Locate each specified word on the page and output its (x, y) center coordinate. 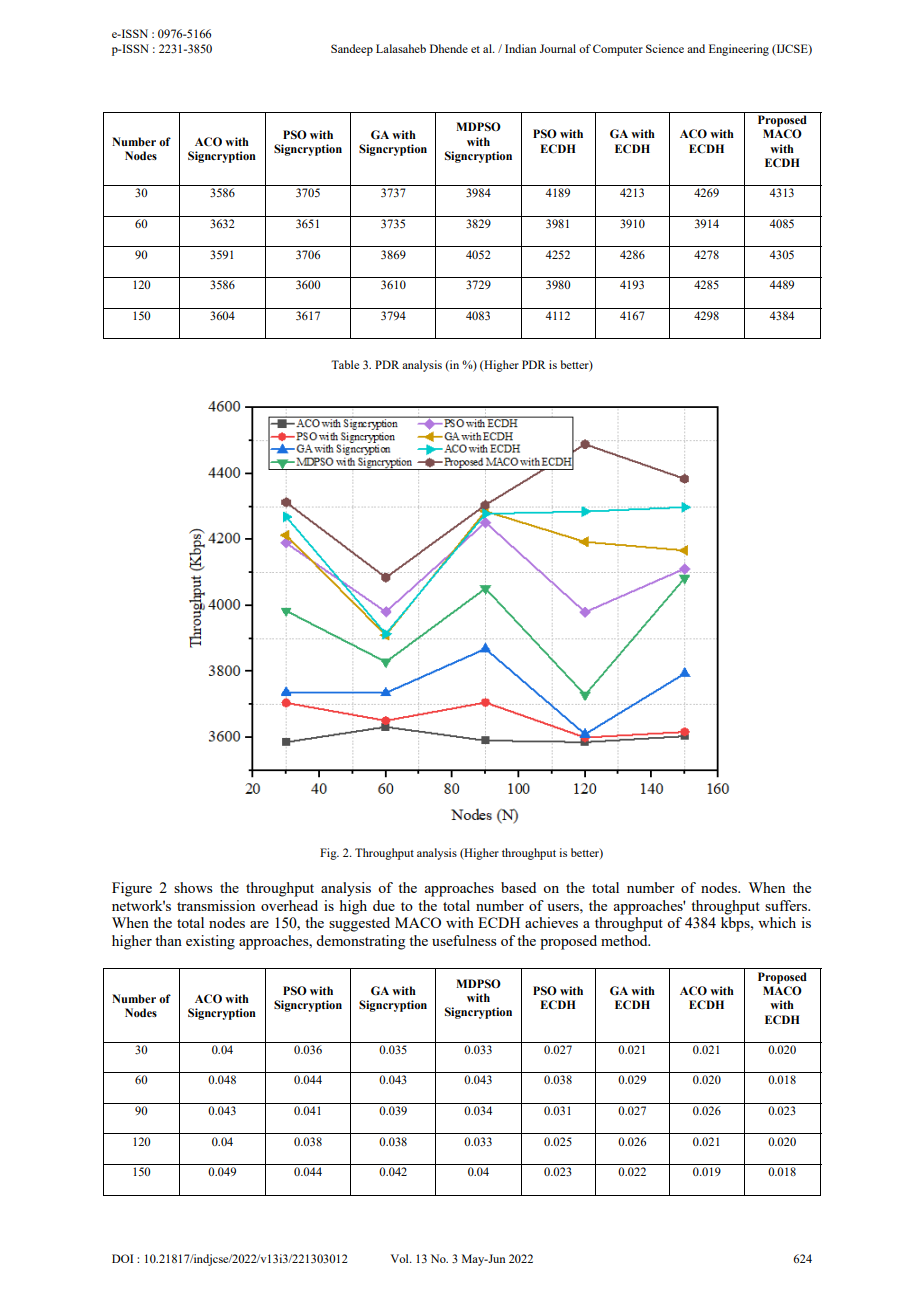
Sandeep (352, 50)
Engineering (739, 50)
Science (665, 48)
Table (345, 364)
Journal (558, 48)
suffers (787, 905)
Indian (520, 48)
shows (193, 887)
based (518, 887)
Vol (401, 1258)
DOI (122, 1258)
